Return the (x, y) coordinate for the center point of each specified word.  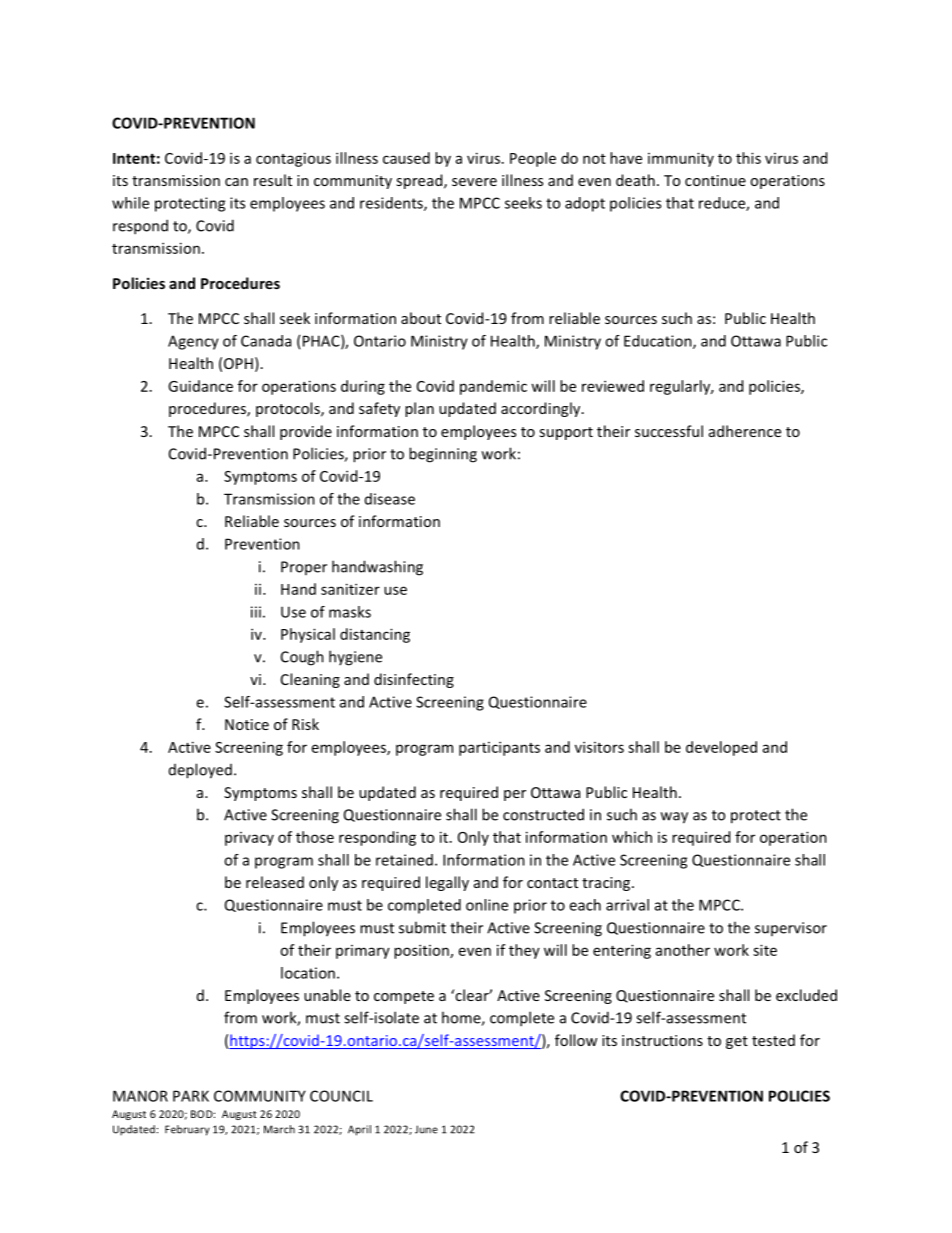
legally (447, 883)
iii (256, 612)
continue (715, 180)
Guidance (200, 386)
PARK (191, 1096)
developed (721, 748)
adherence (745, 431)
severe (474, 182)
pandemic (493, 387)
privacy (249, 839)
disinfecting (414, 680)
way (674, 818)
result (273, 180)
